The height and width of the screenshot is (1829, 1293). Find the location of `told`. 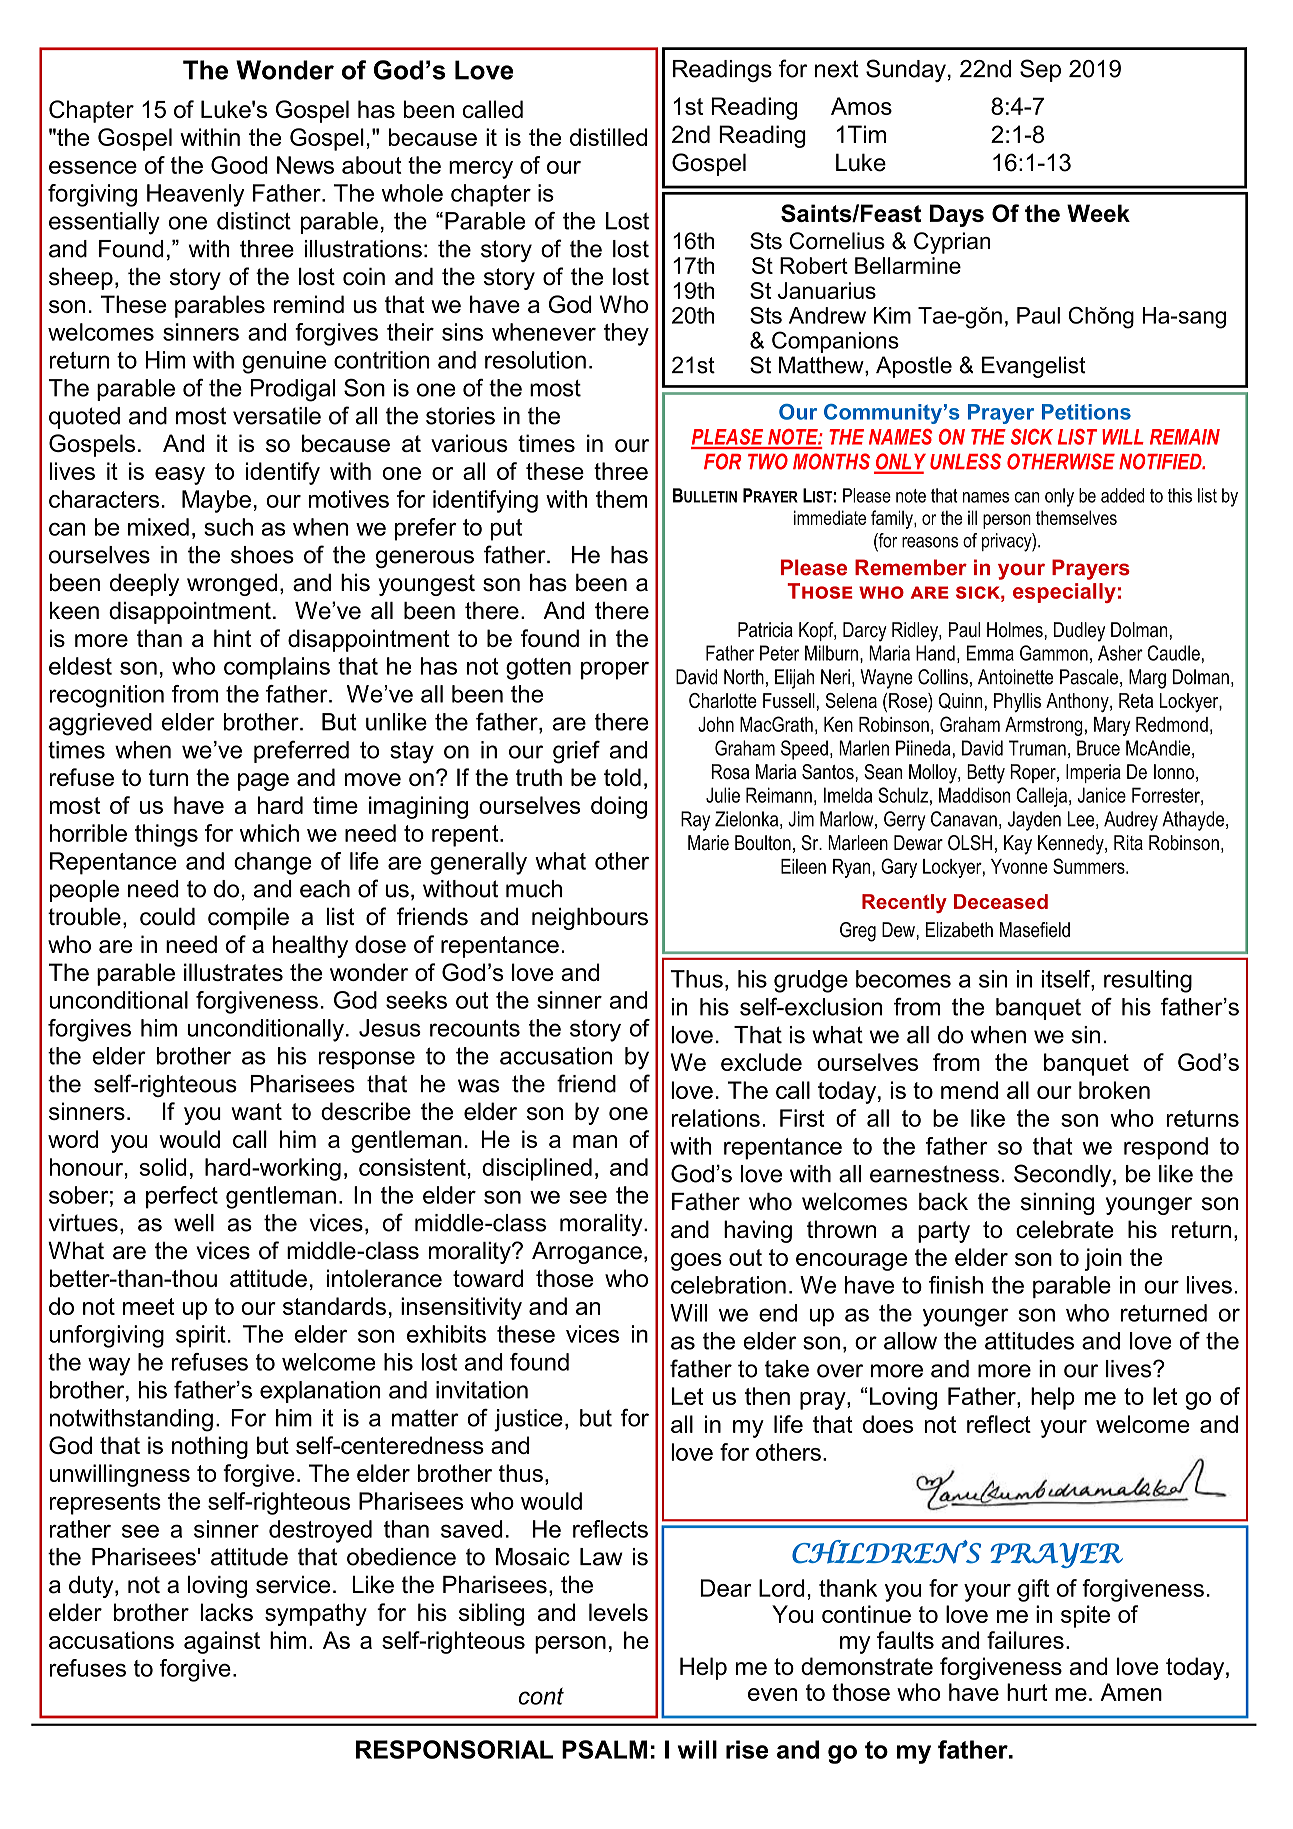

told is located at coordinates (622, 777).
